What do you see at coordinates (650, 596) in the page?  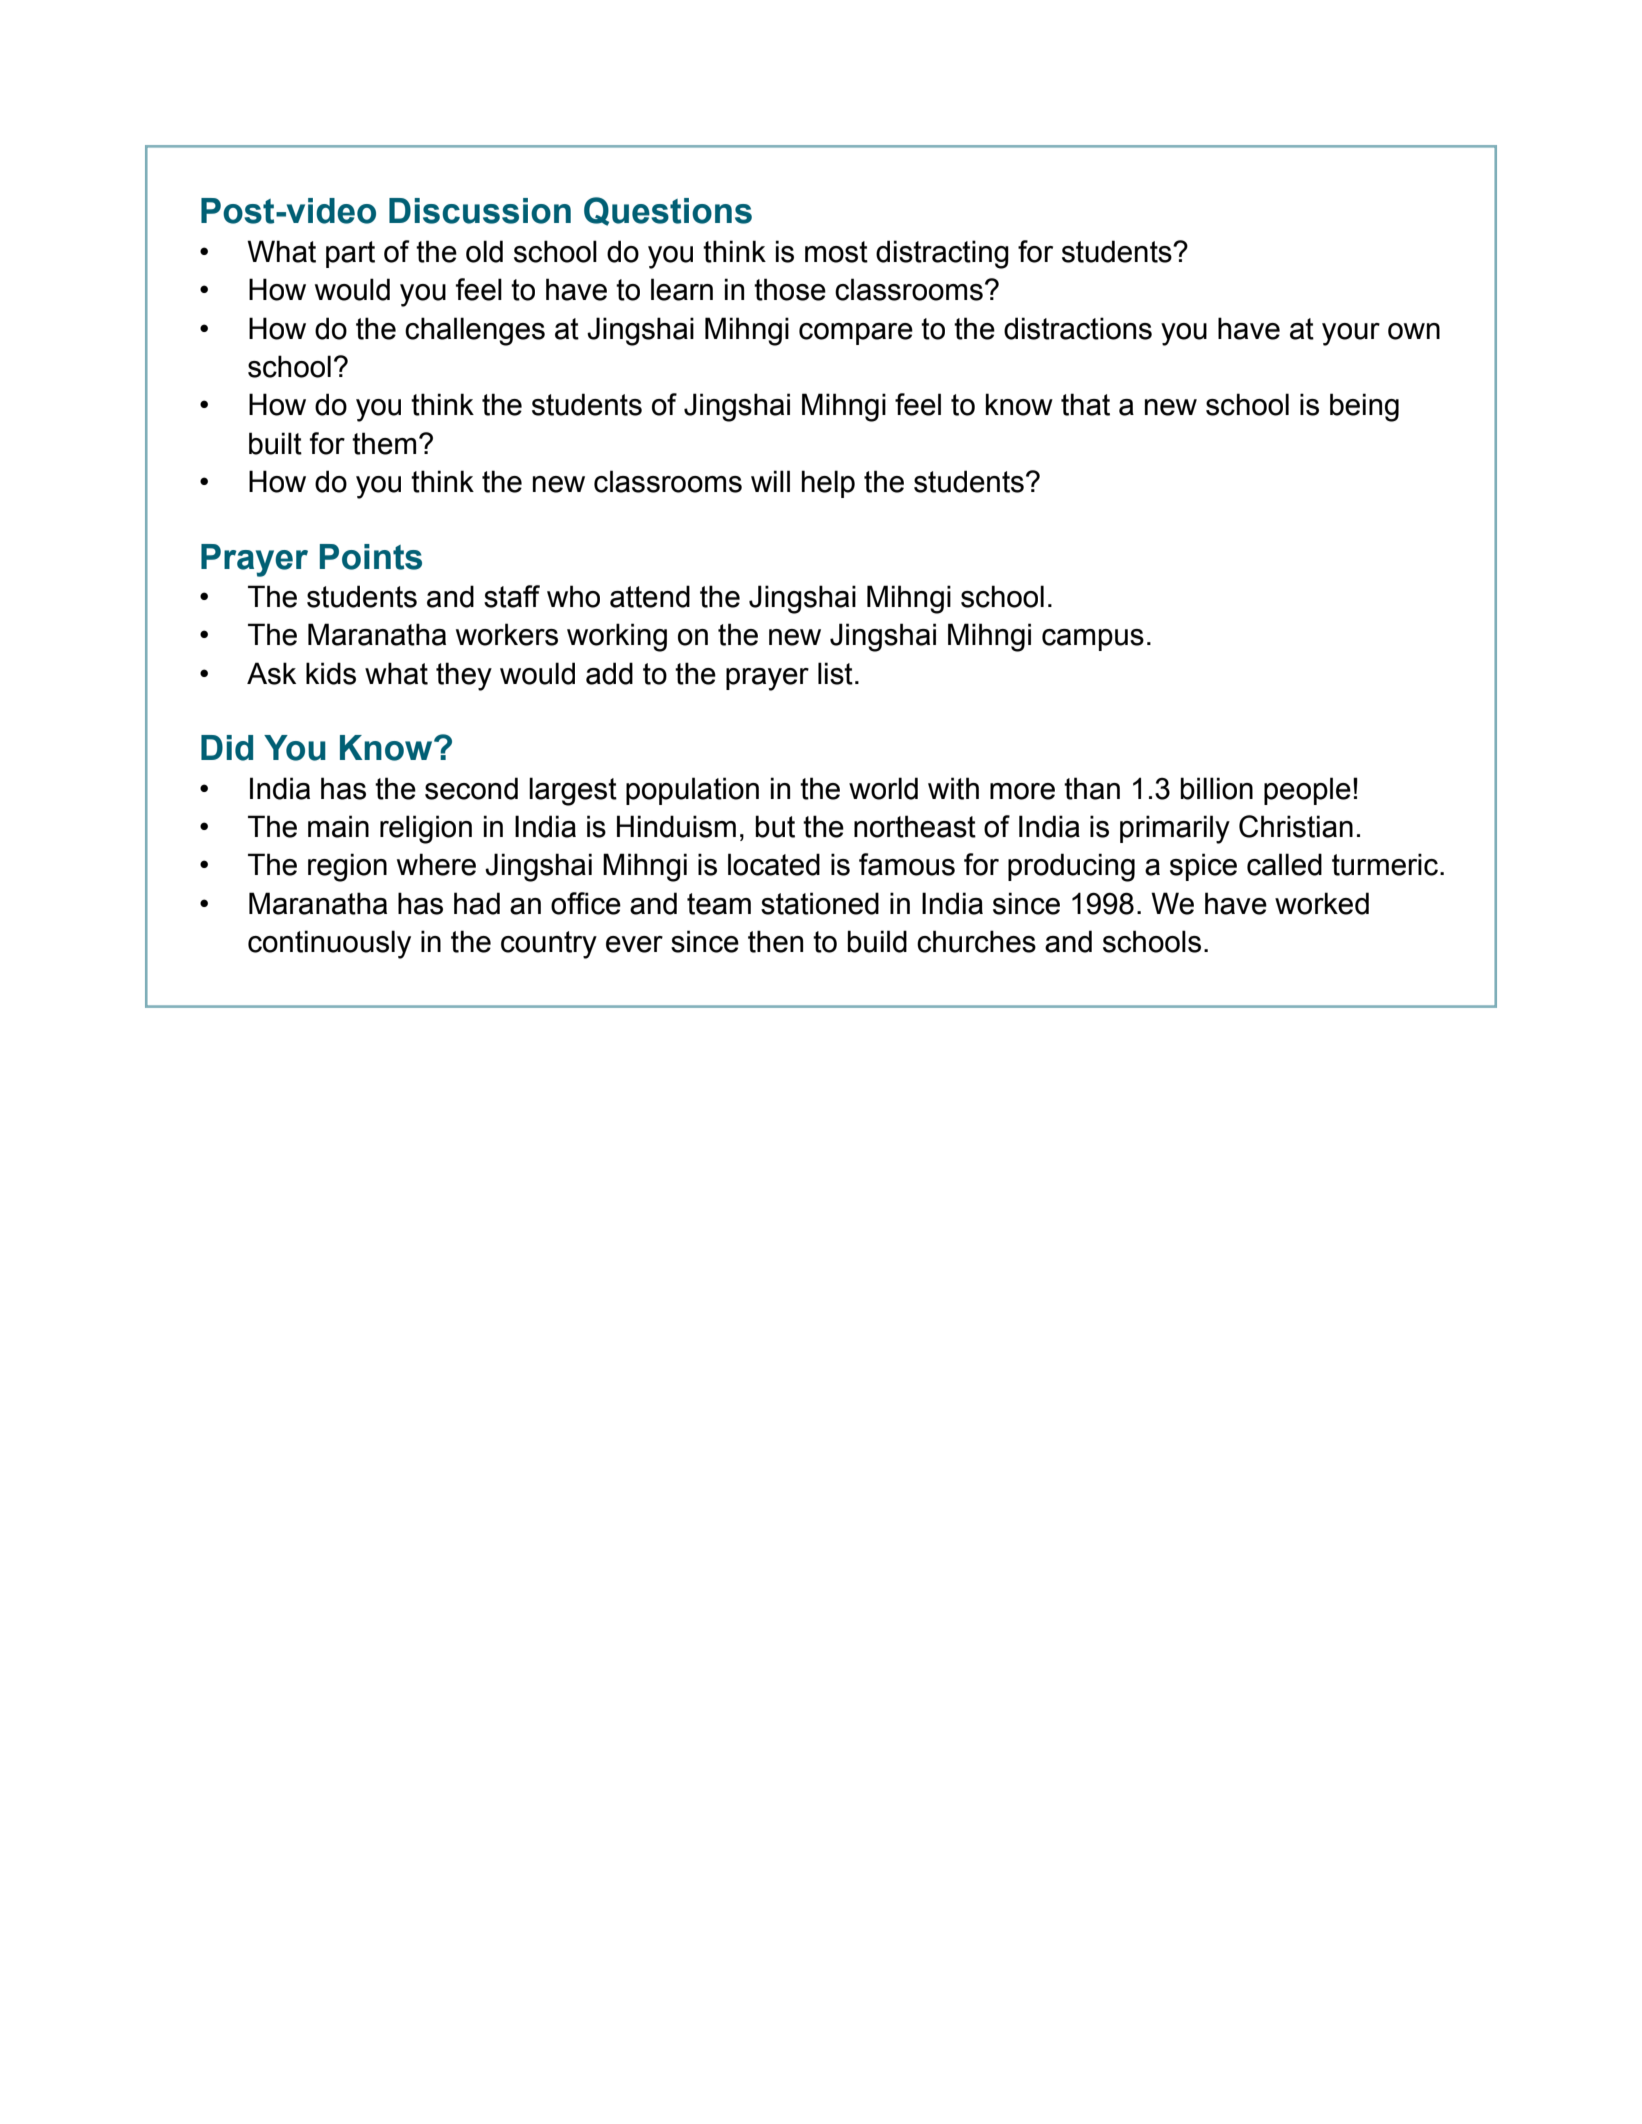 I see `attend` at bounding box center [650, 596].
